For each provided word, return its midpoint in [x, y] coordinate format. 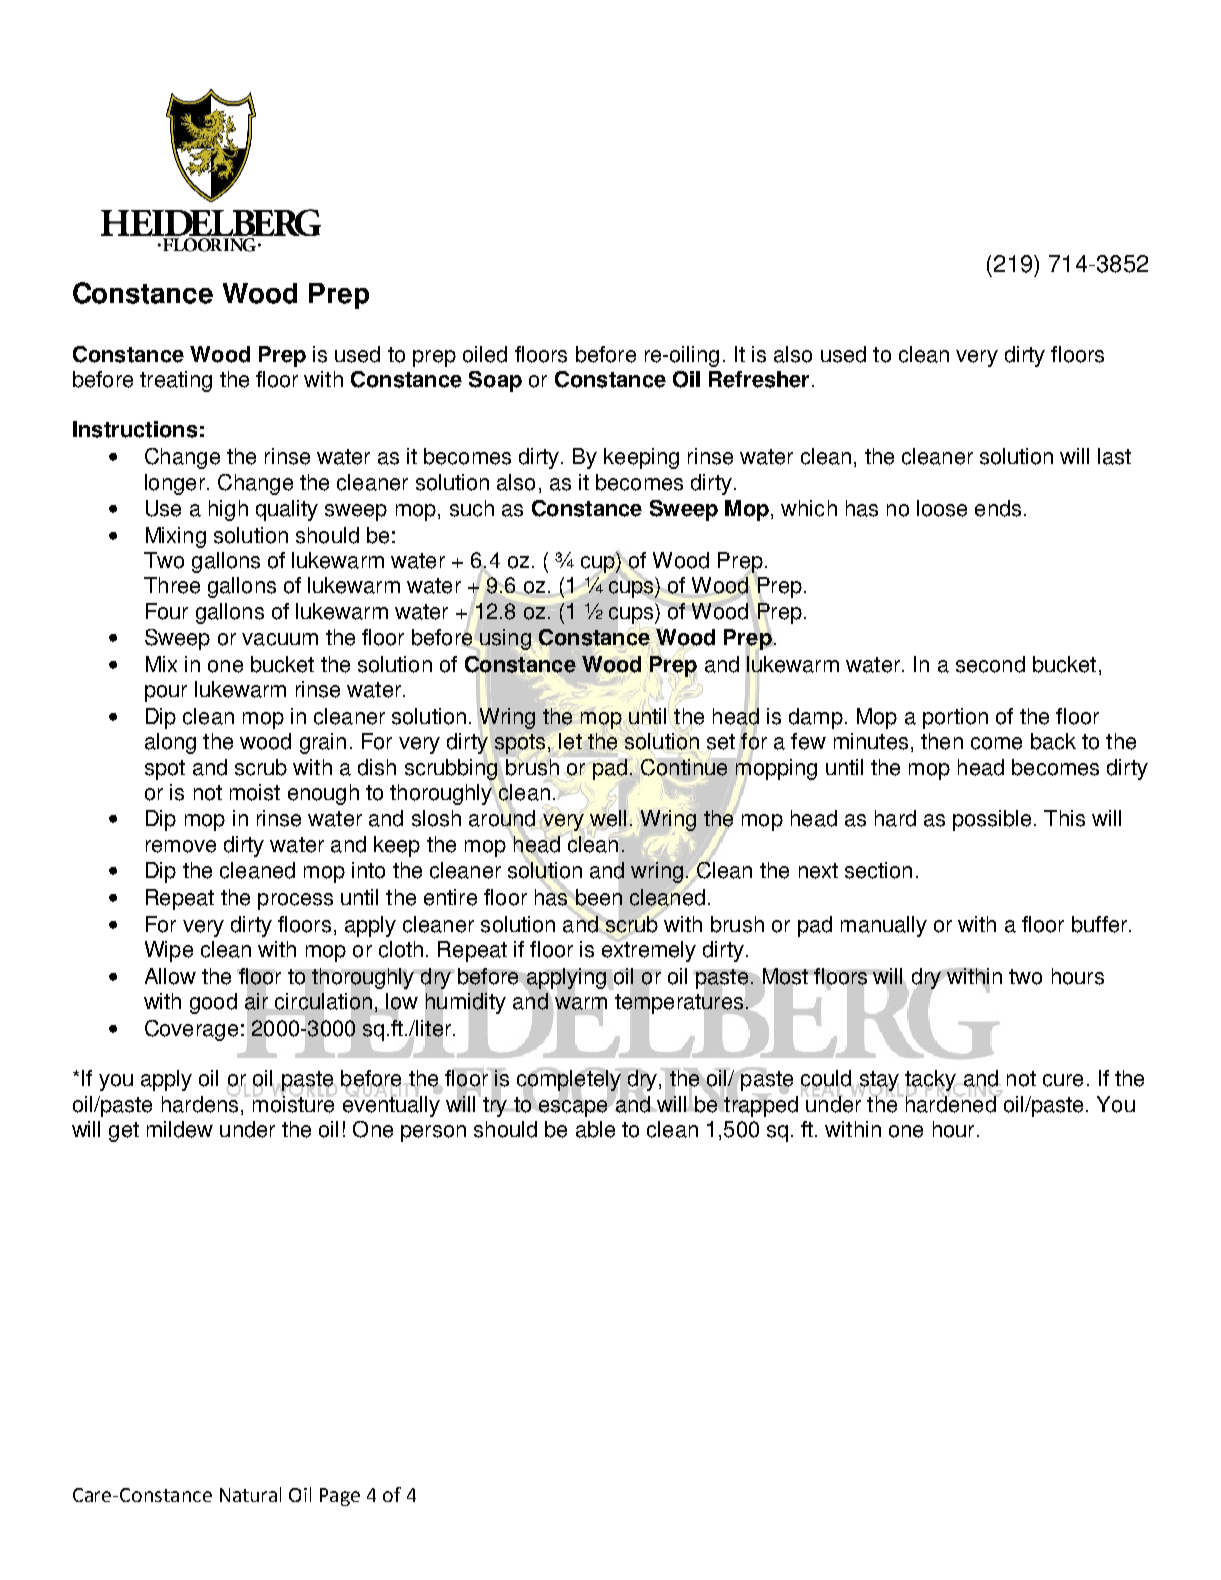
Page [340, 1497]
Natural [250, 1494]
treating [176, 381]
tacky [932, 1082]
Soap [495, 381]
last [1114, 456]
